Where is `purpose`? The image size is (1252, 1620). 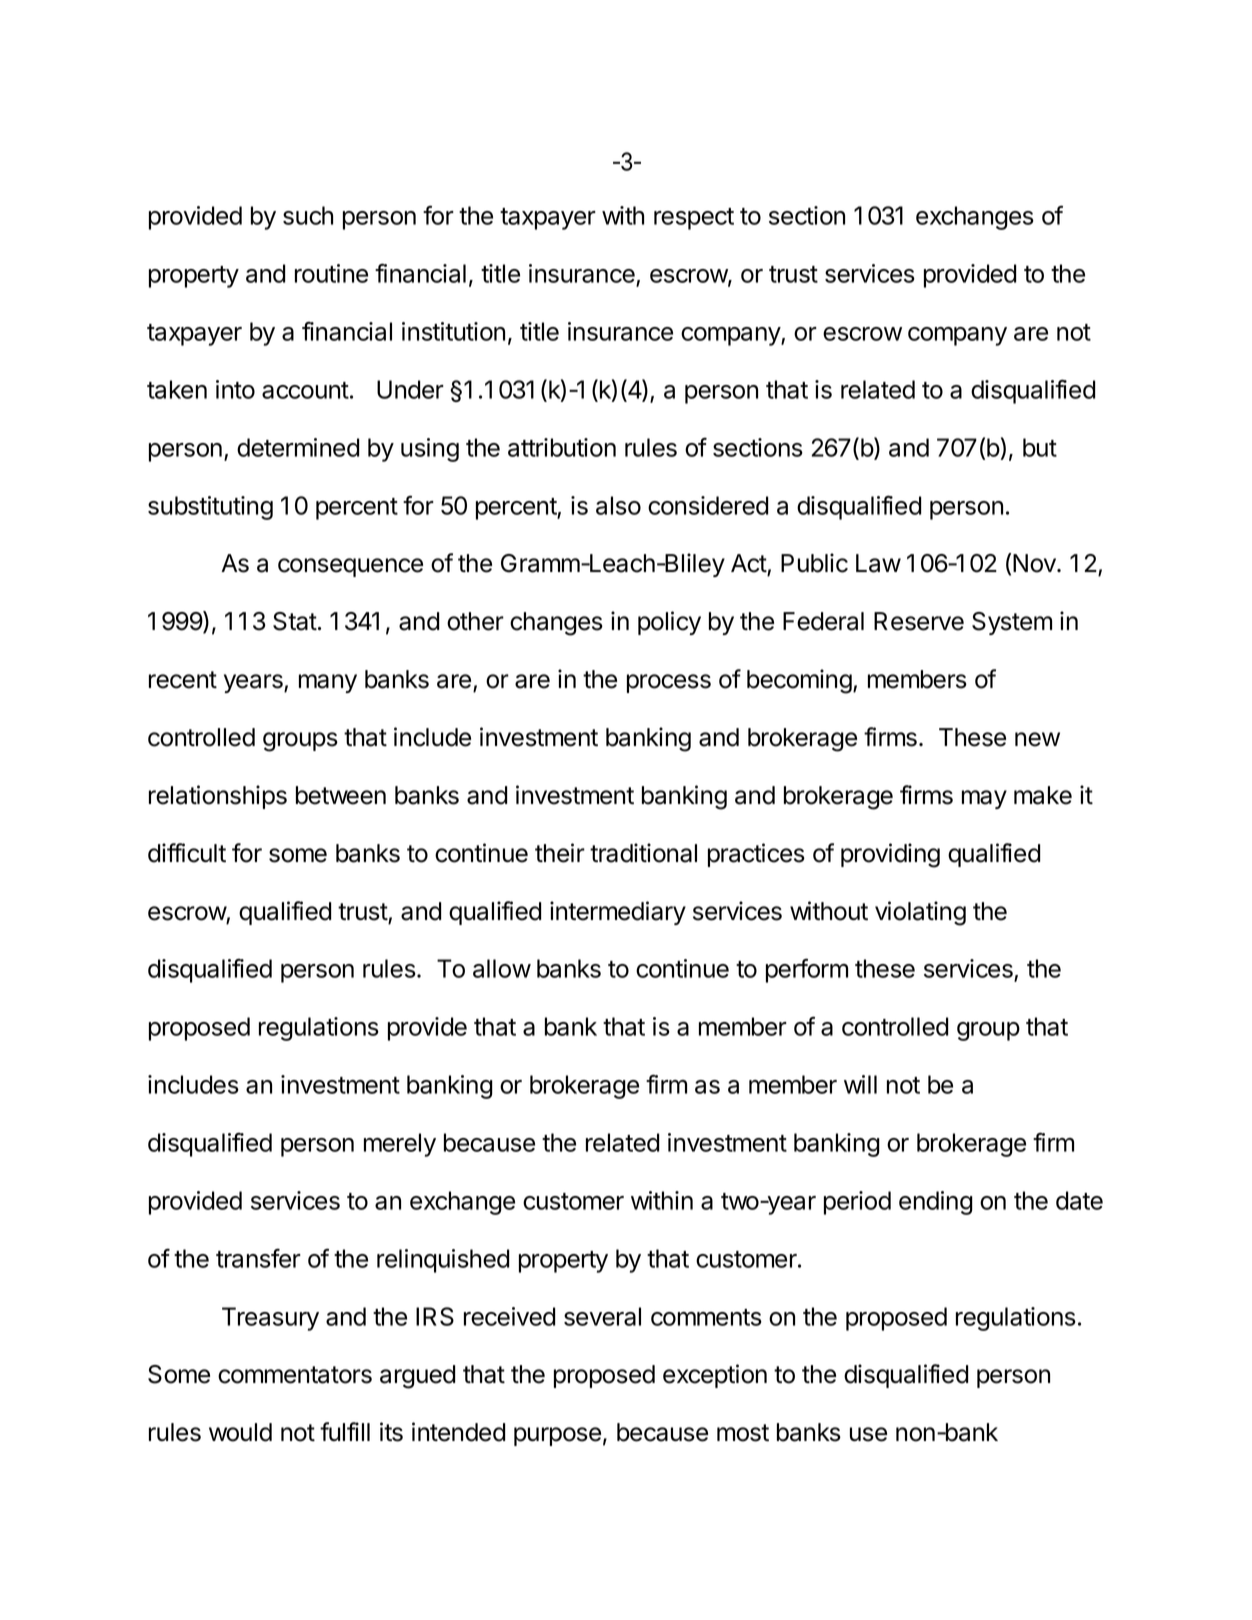
purpose is located at coordinates (557, 1436).
